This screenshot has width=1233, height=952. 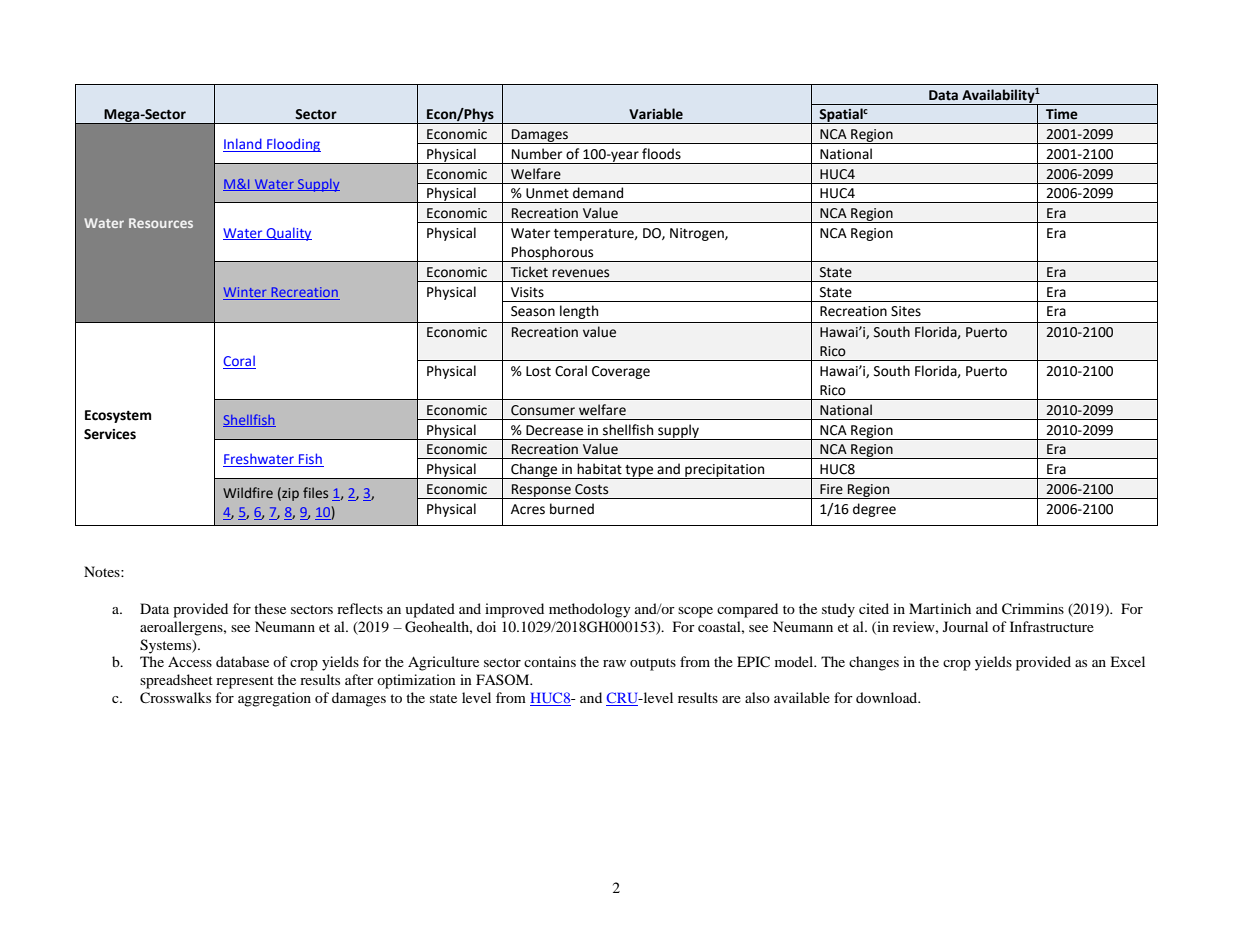 What do you see at coordinates (533, 311) in the screenshot?
I see `Season` at bounding box center [533, 311].
